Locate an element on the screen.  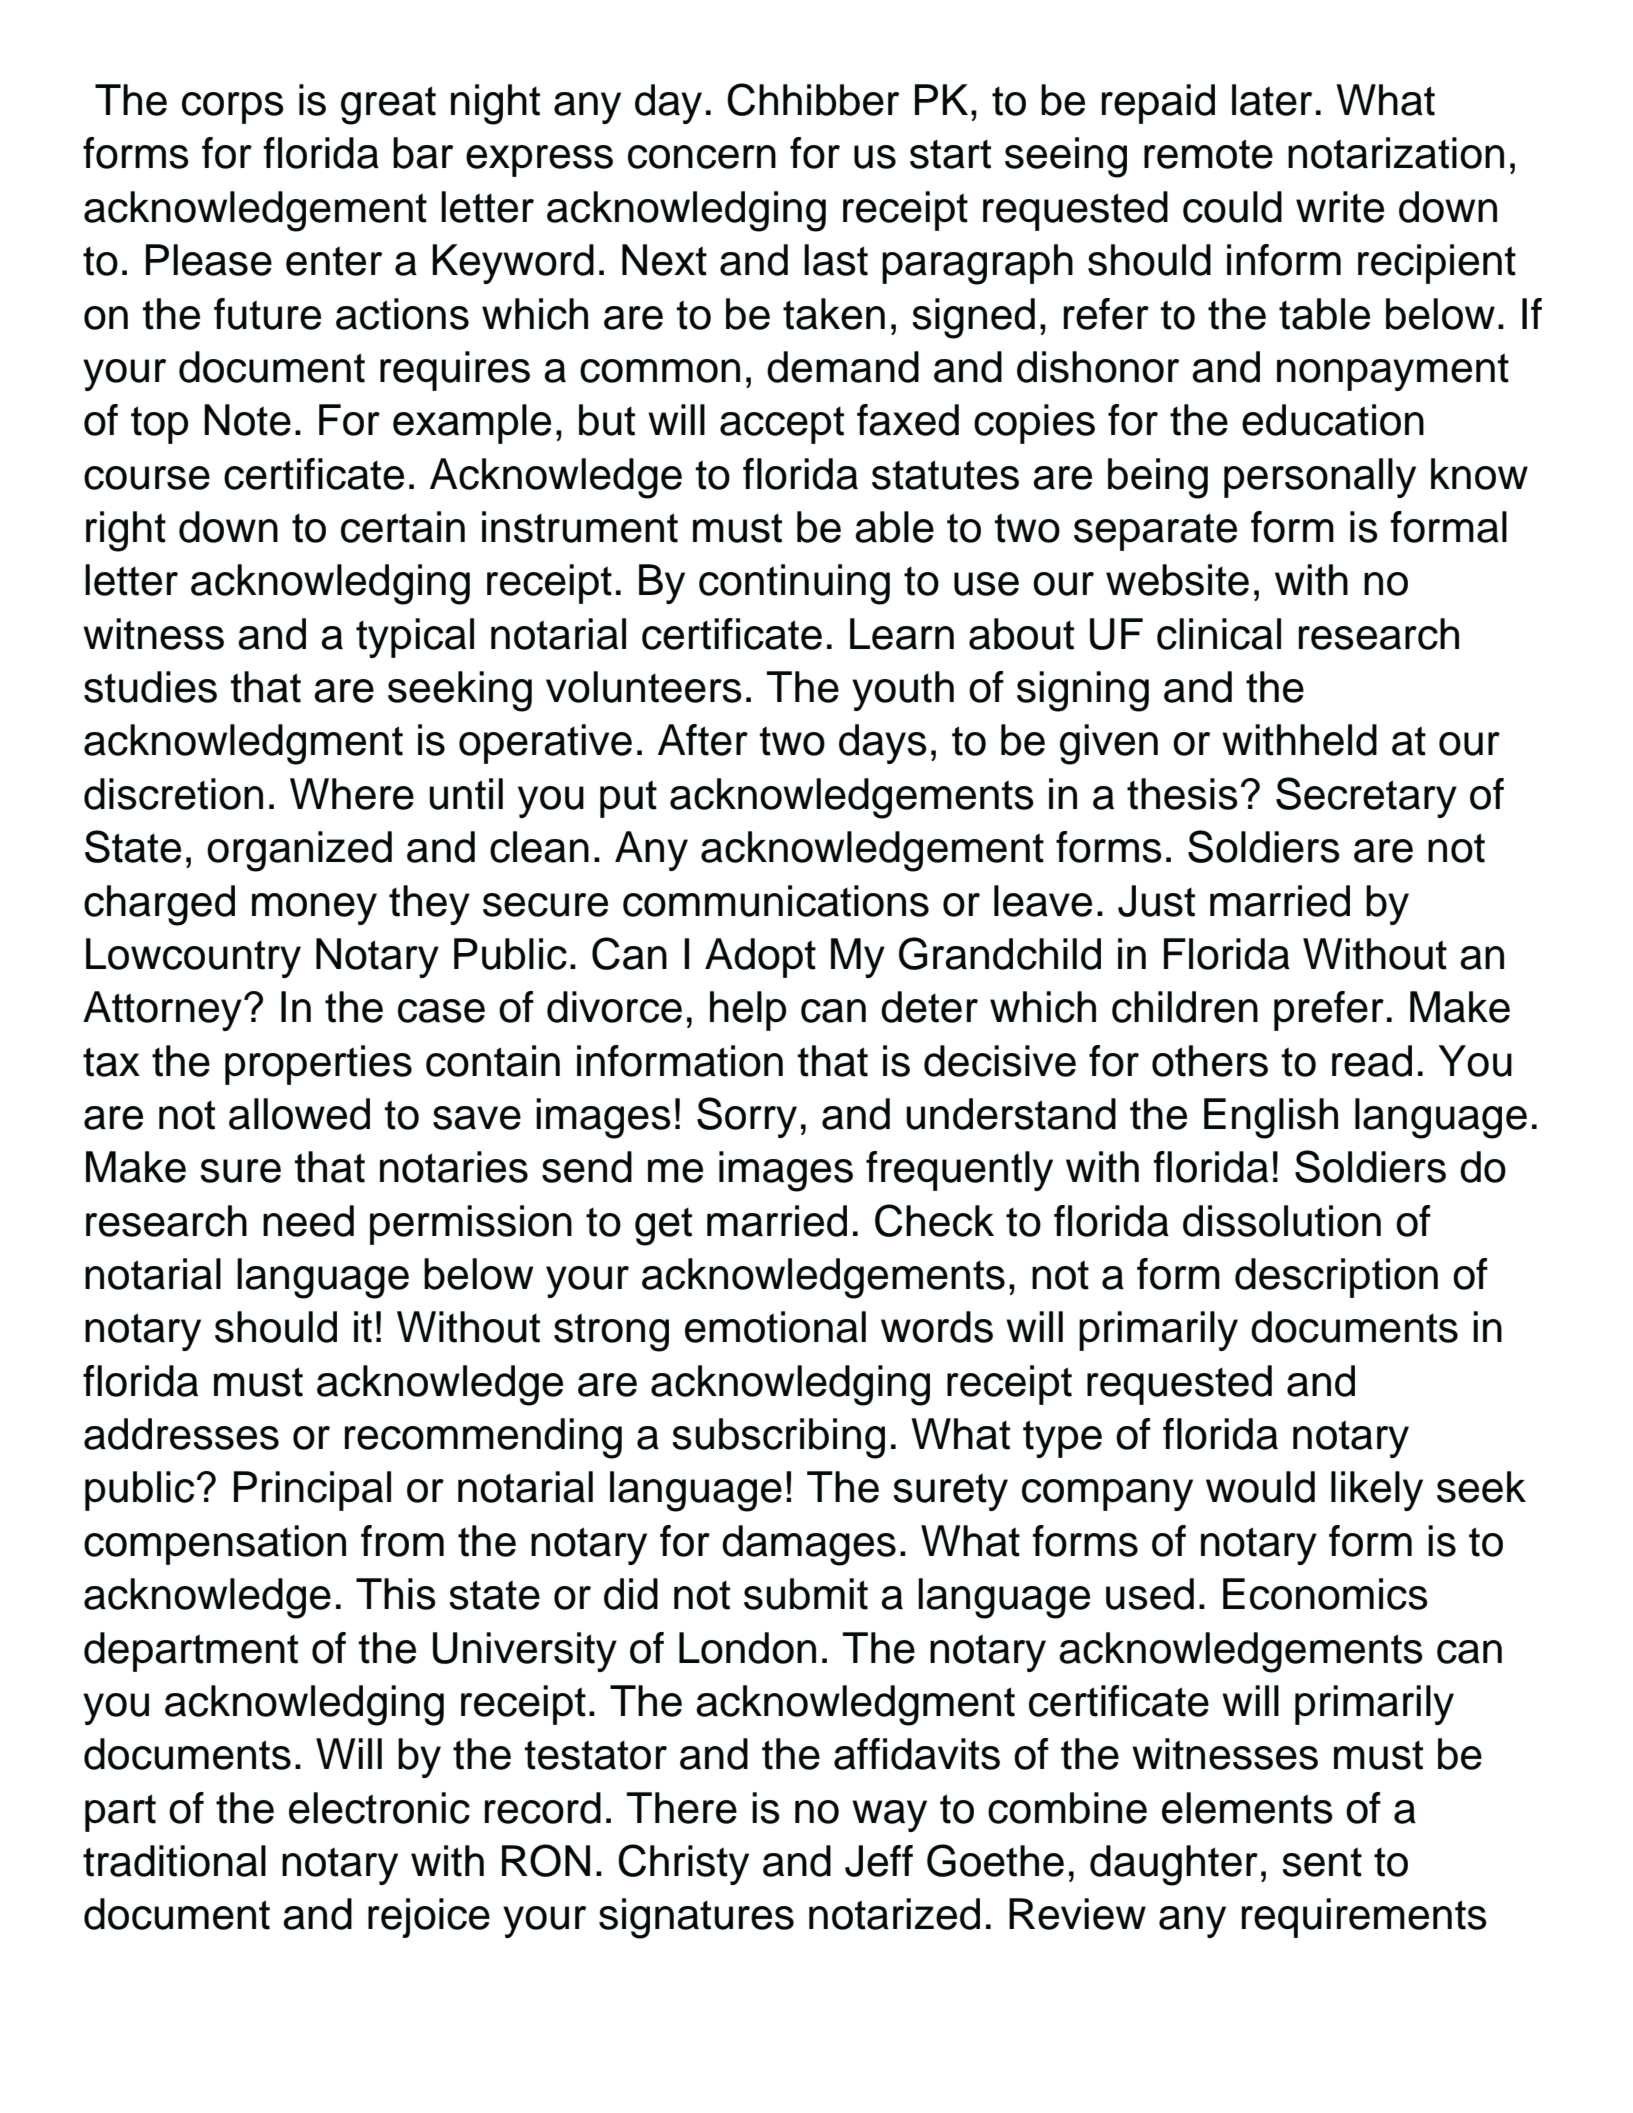
remote is located at coordinates (1208, 154).
